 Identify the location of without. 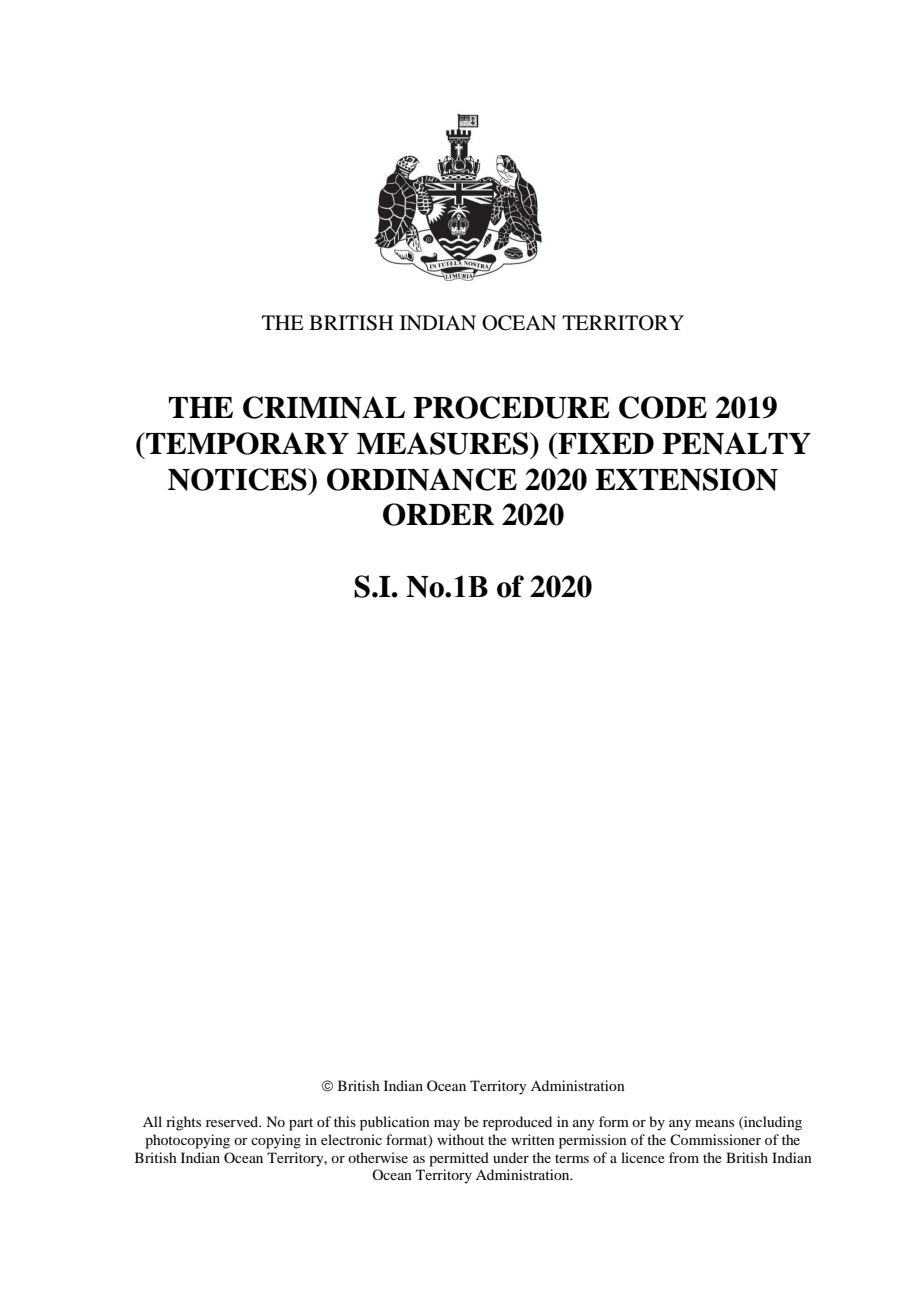
(460, 1139).
